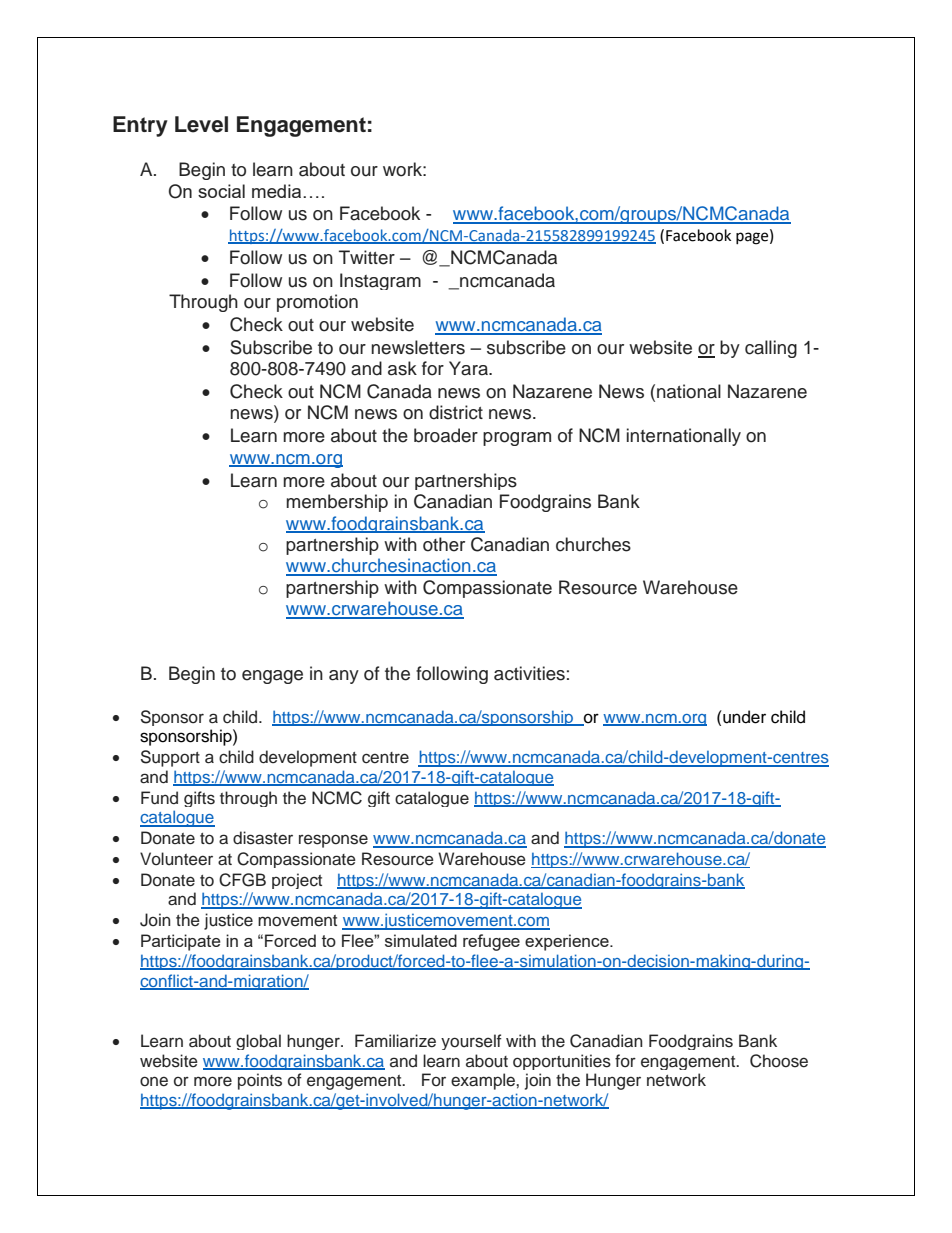  I want to click on under, so click(743, 717).
